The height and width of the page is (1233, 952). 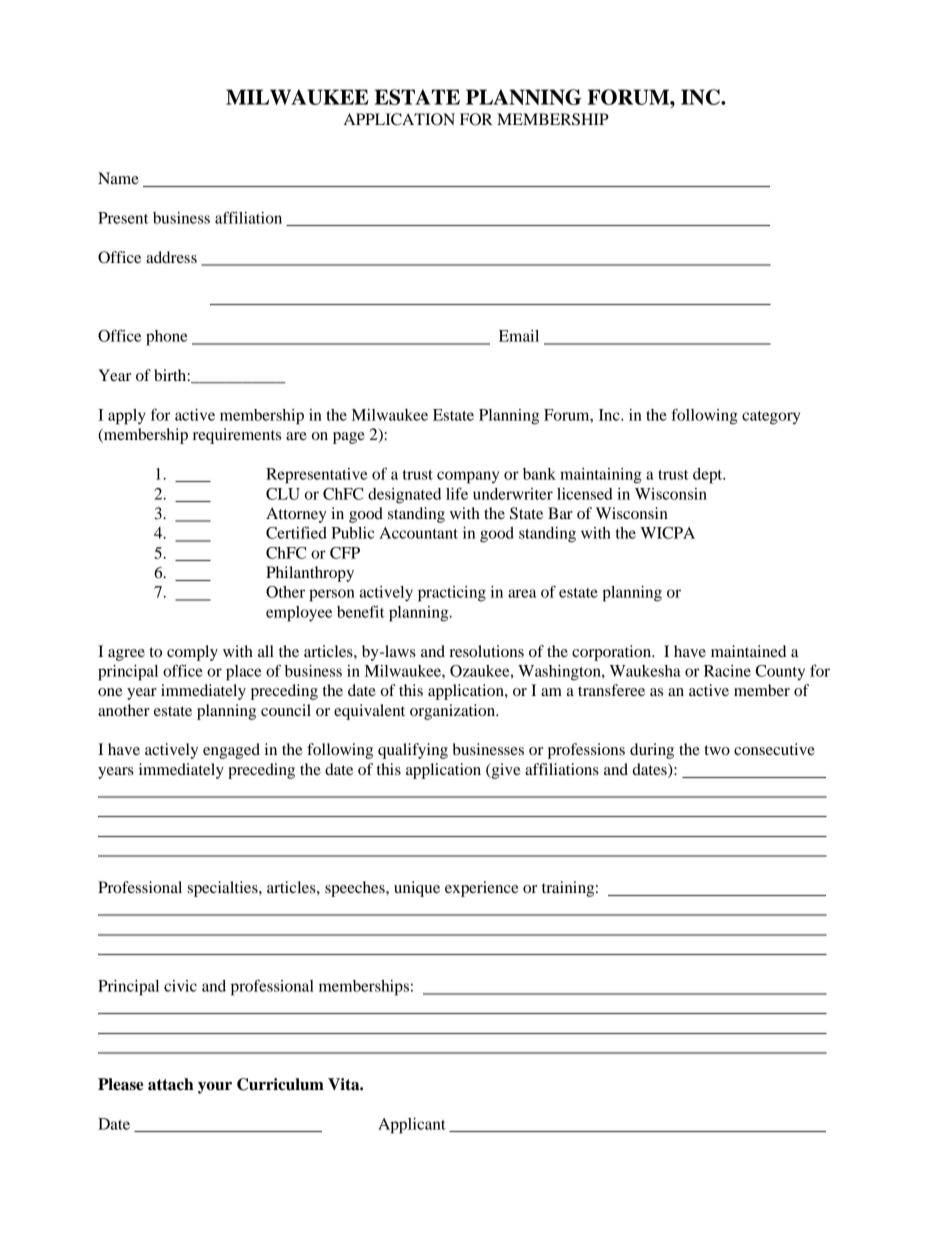 I want to click on your, so click(x=215, y=1088).
